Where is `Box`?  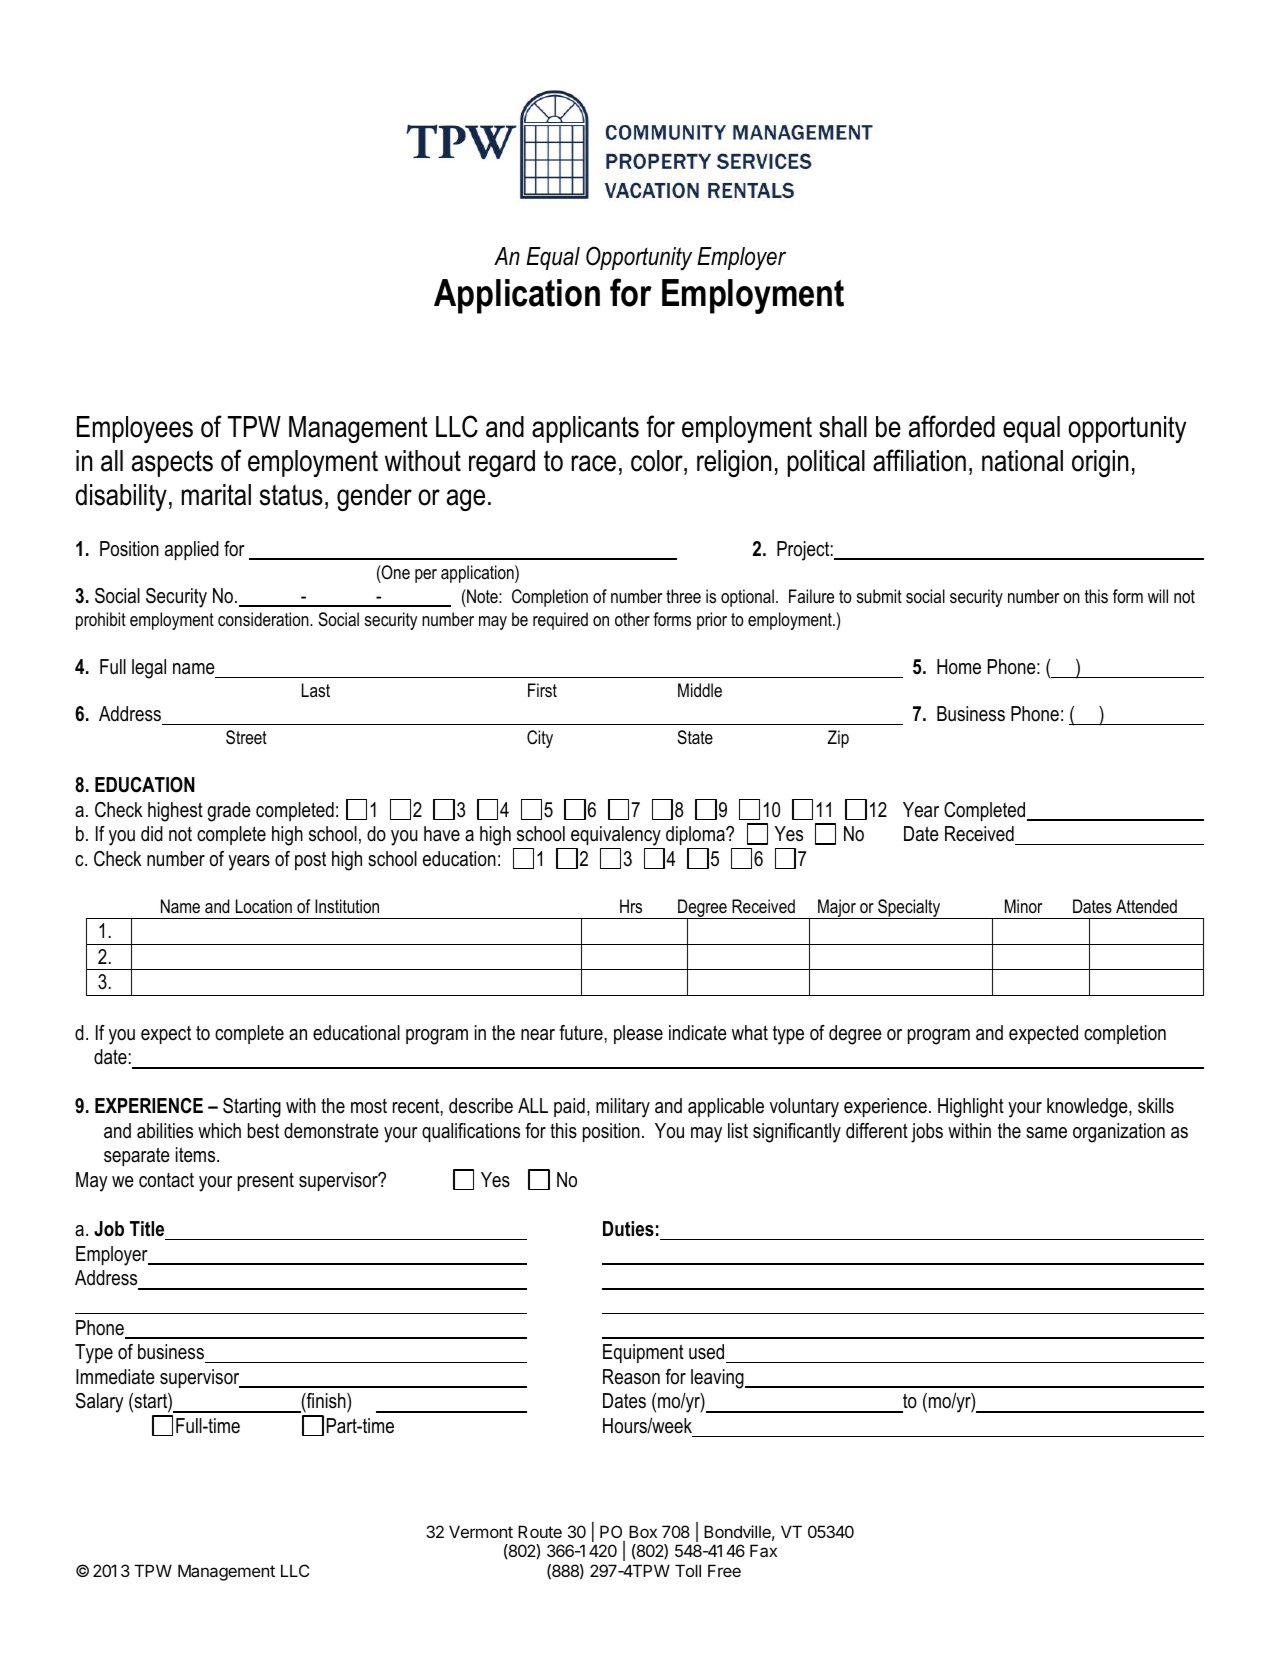
Box is located at coordinates (643, 1531).
